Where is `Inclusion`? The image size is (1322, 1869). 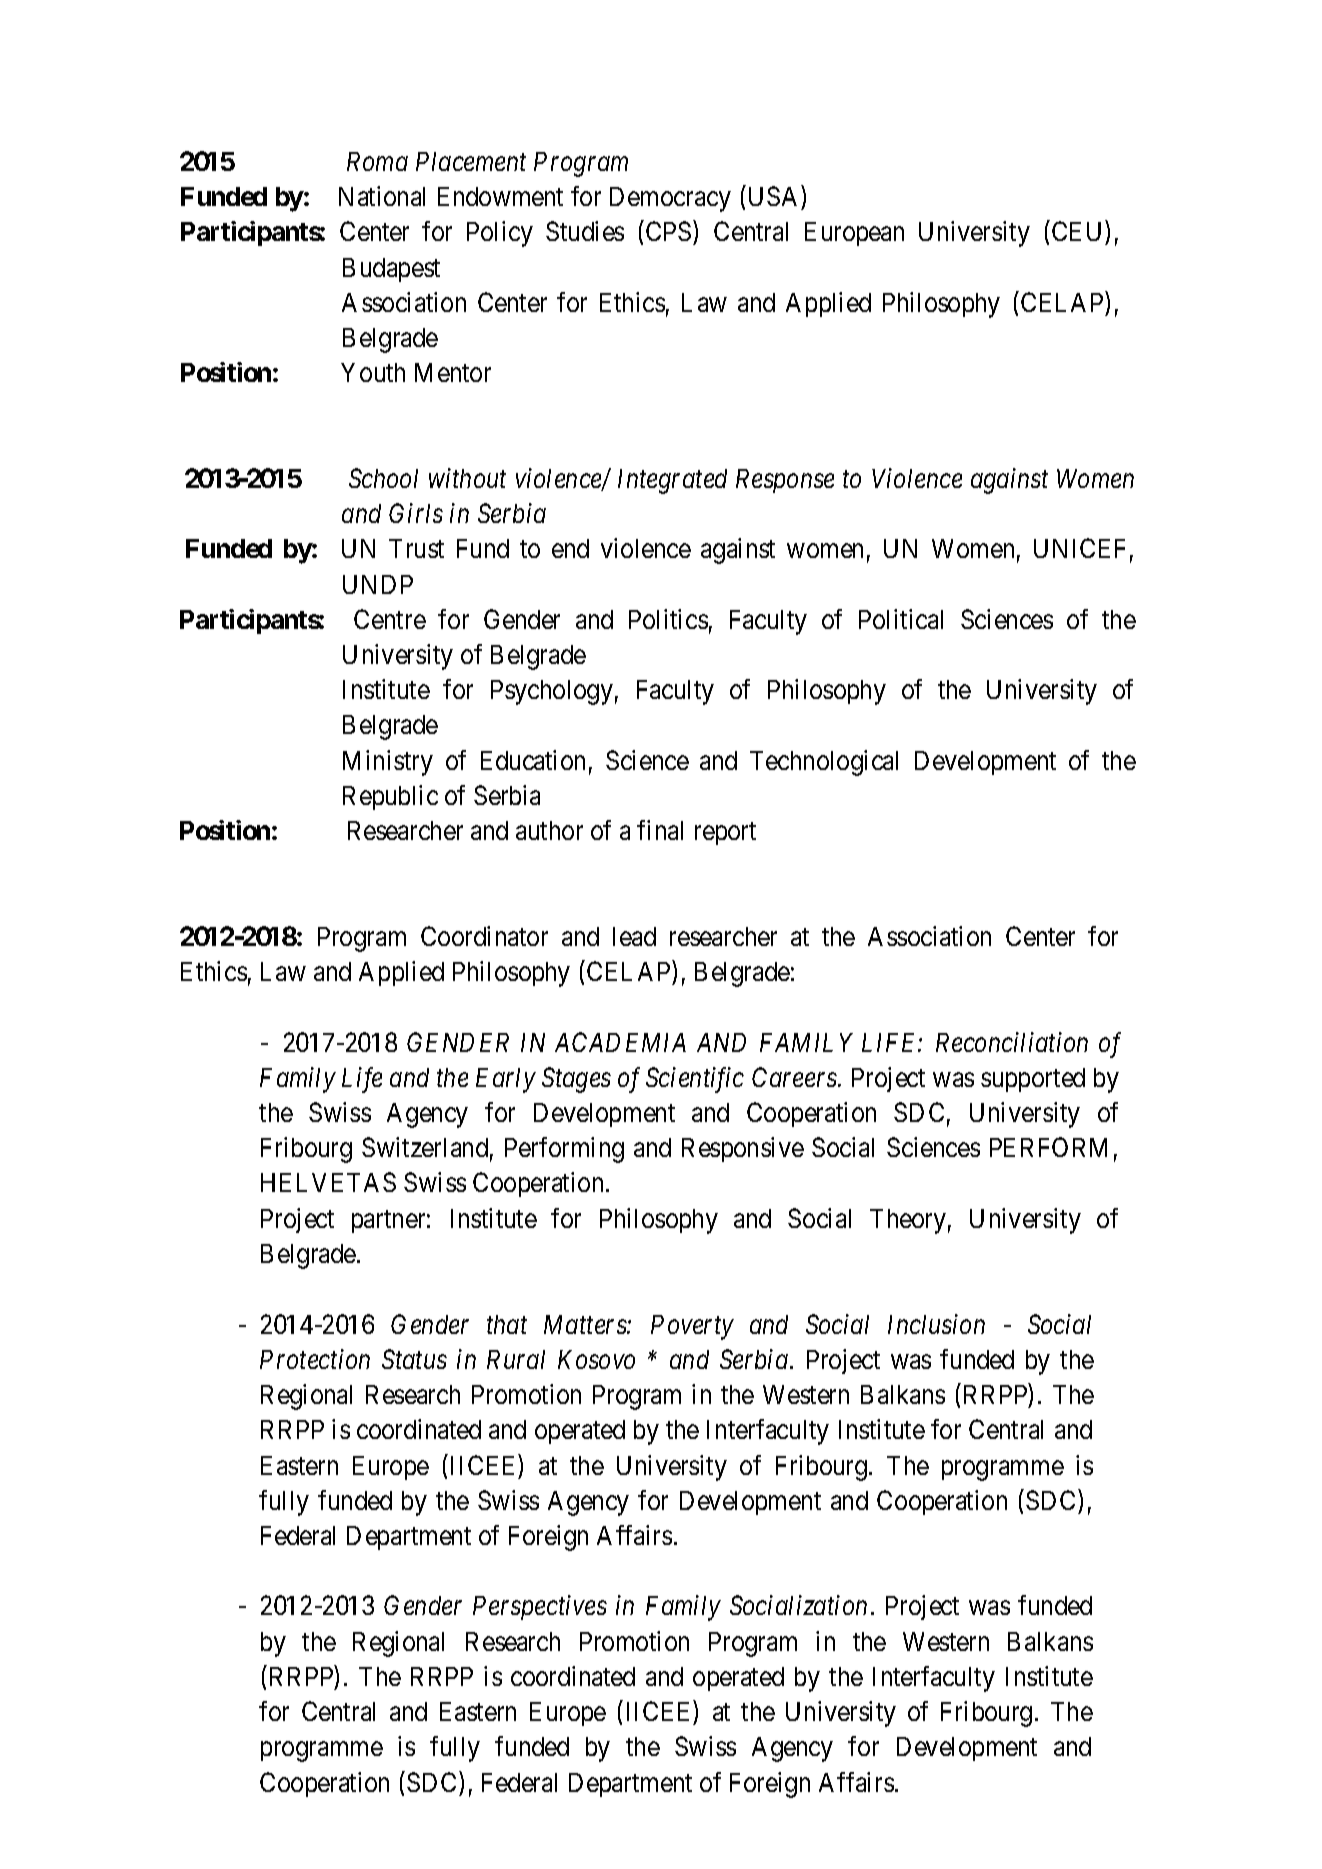 Inclusion is located at coordinates (936, 1324).
